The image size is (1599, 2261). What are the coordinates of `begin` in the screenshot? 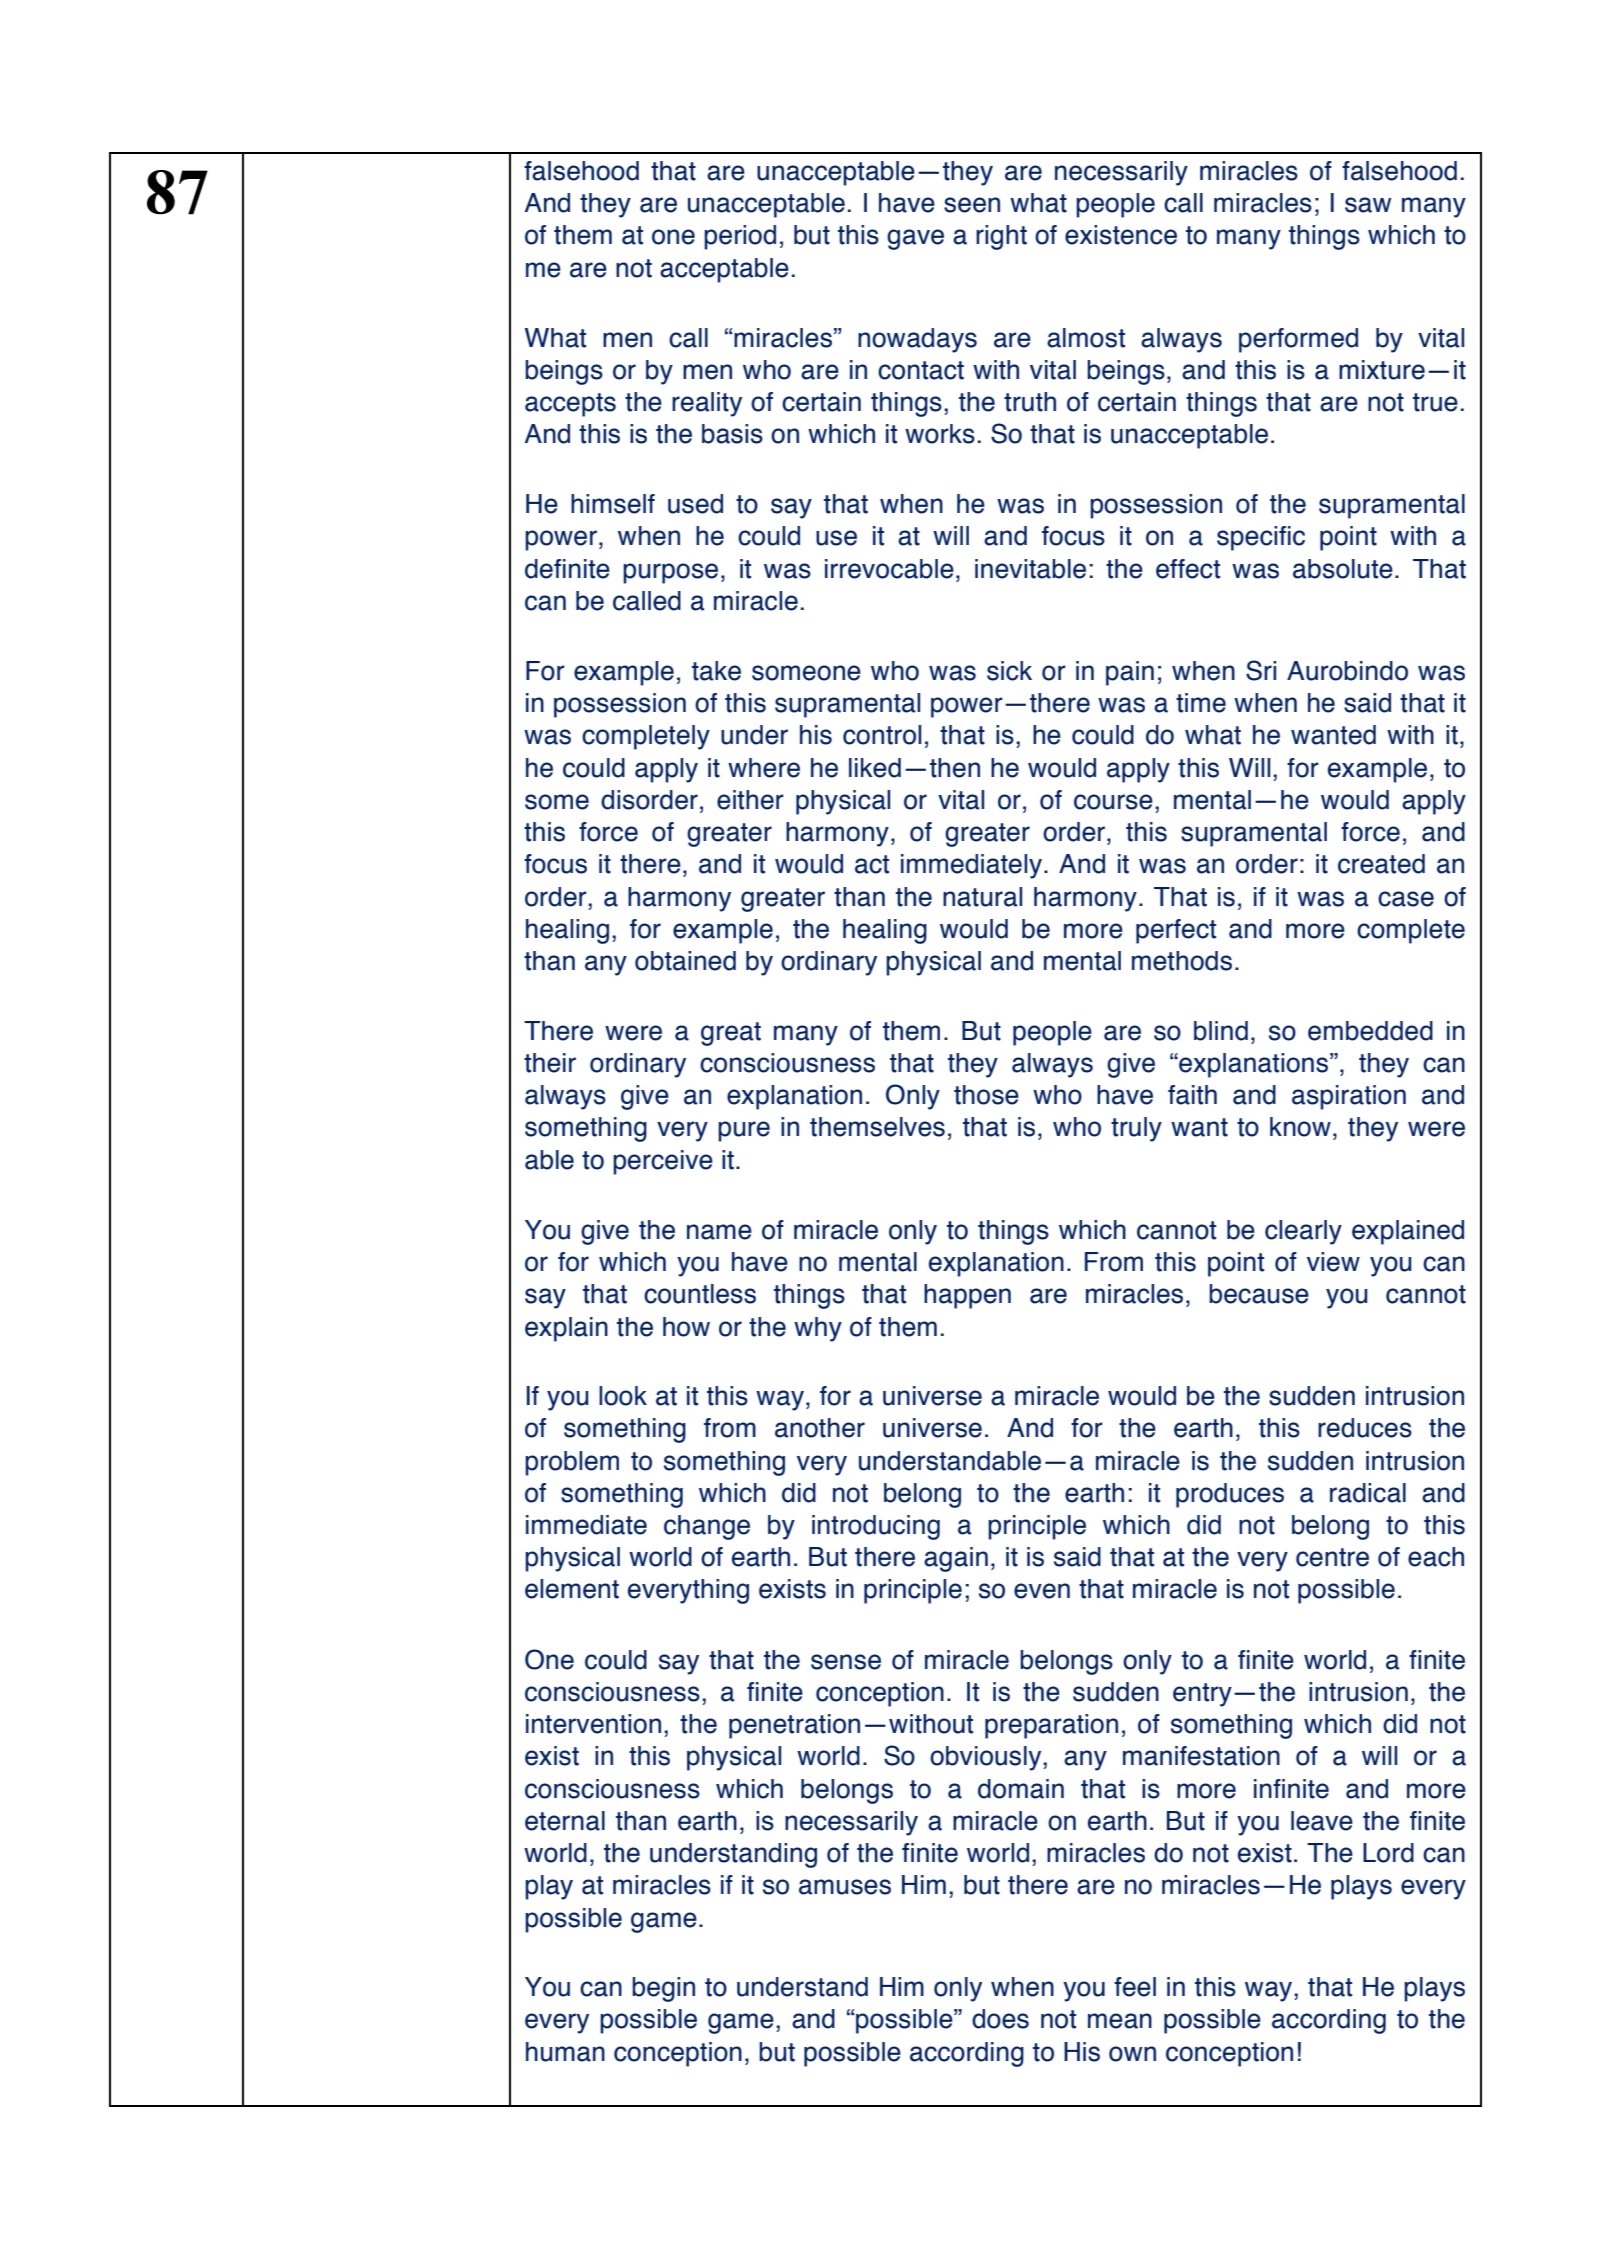 It's located at (663, 1989).
